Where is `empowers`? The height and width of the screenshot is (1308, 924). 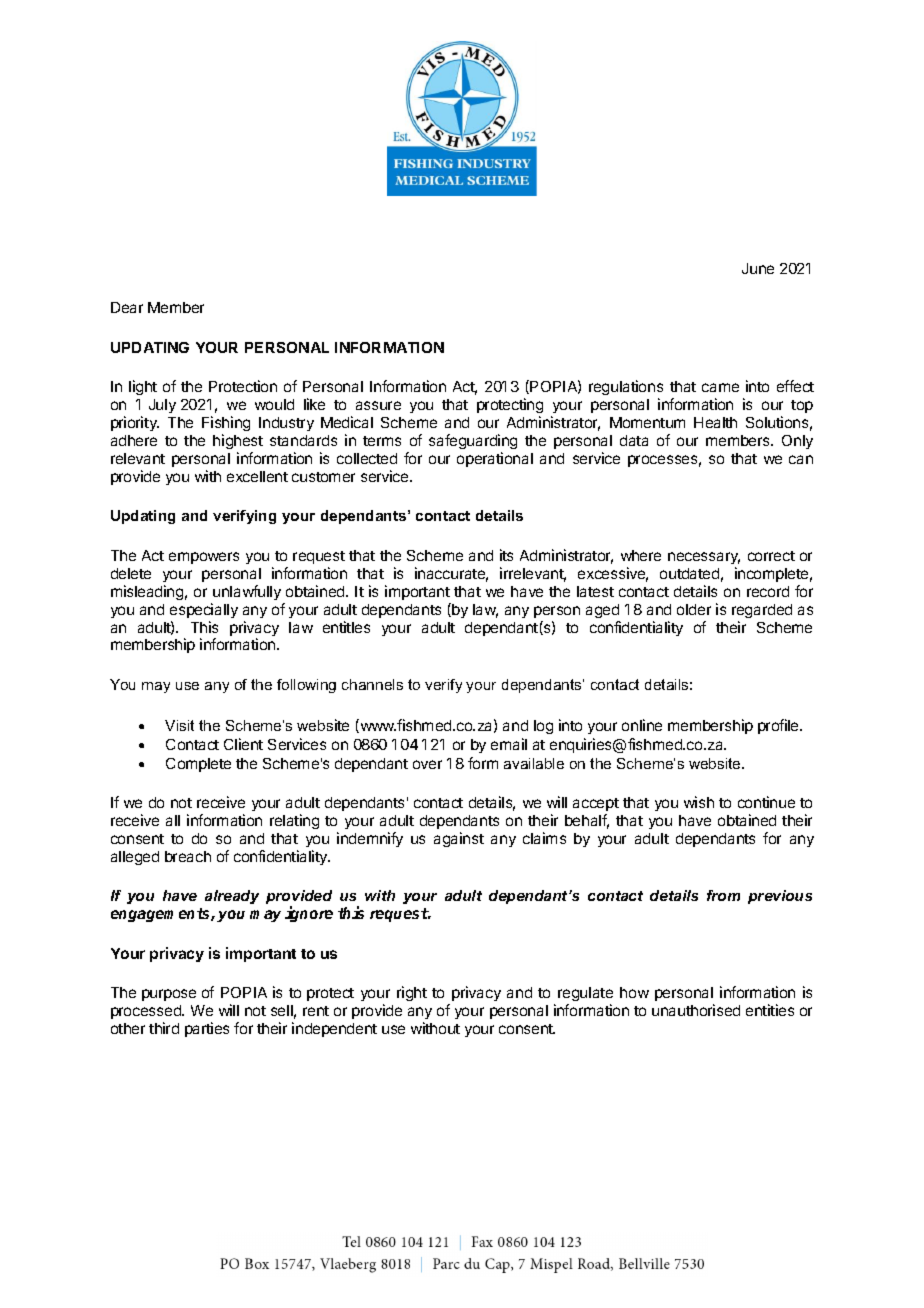
empowers is located at coordinates (204, 558).
